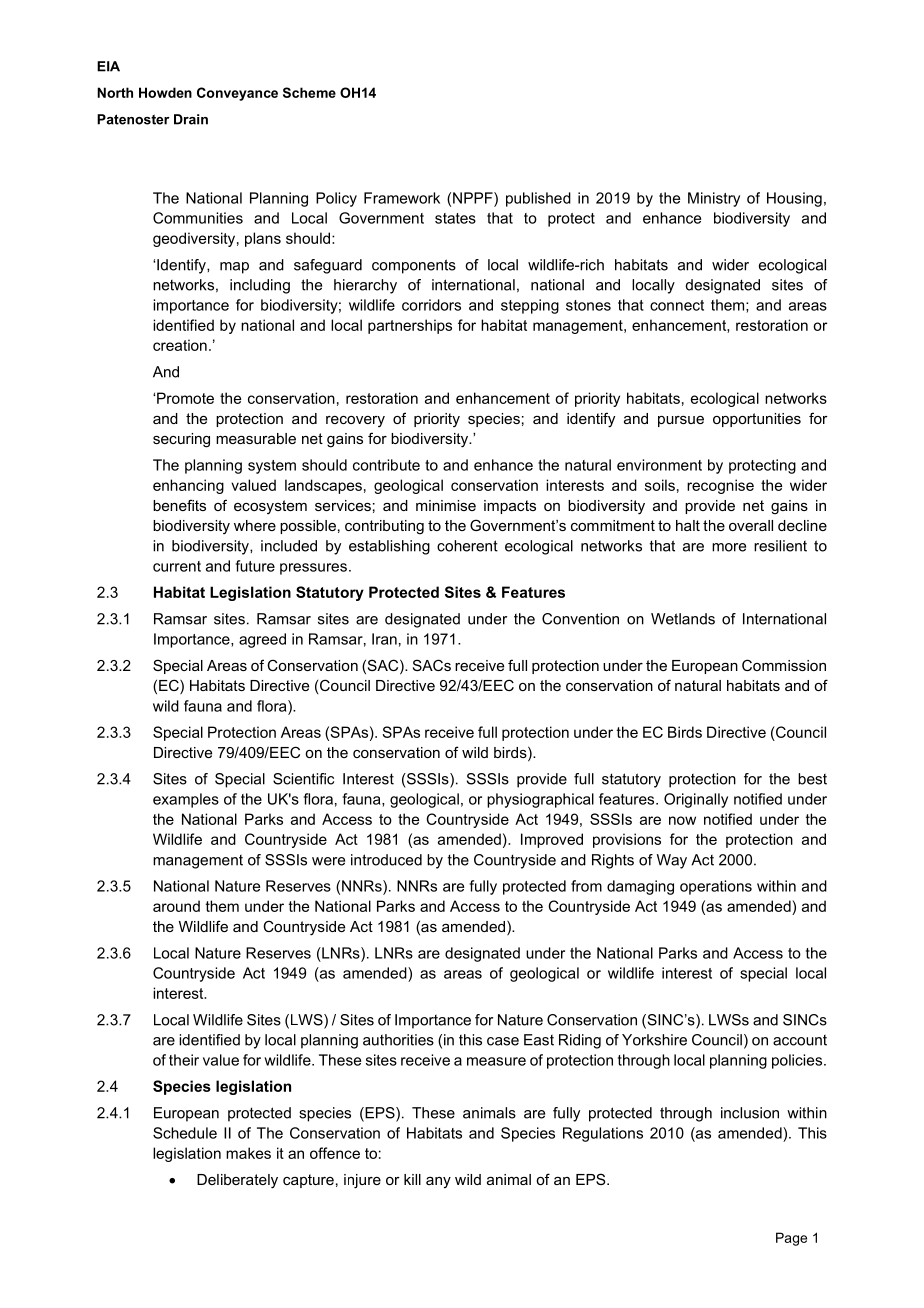 The height and width of the screenshot is (1308, 924). What do you see at coordinates (402, 198) in the screenshot?
I see `Framework` at bounding box center [402, 198].
